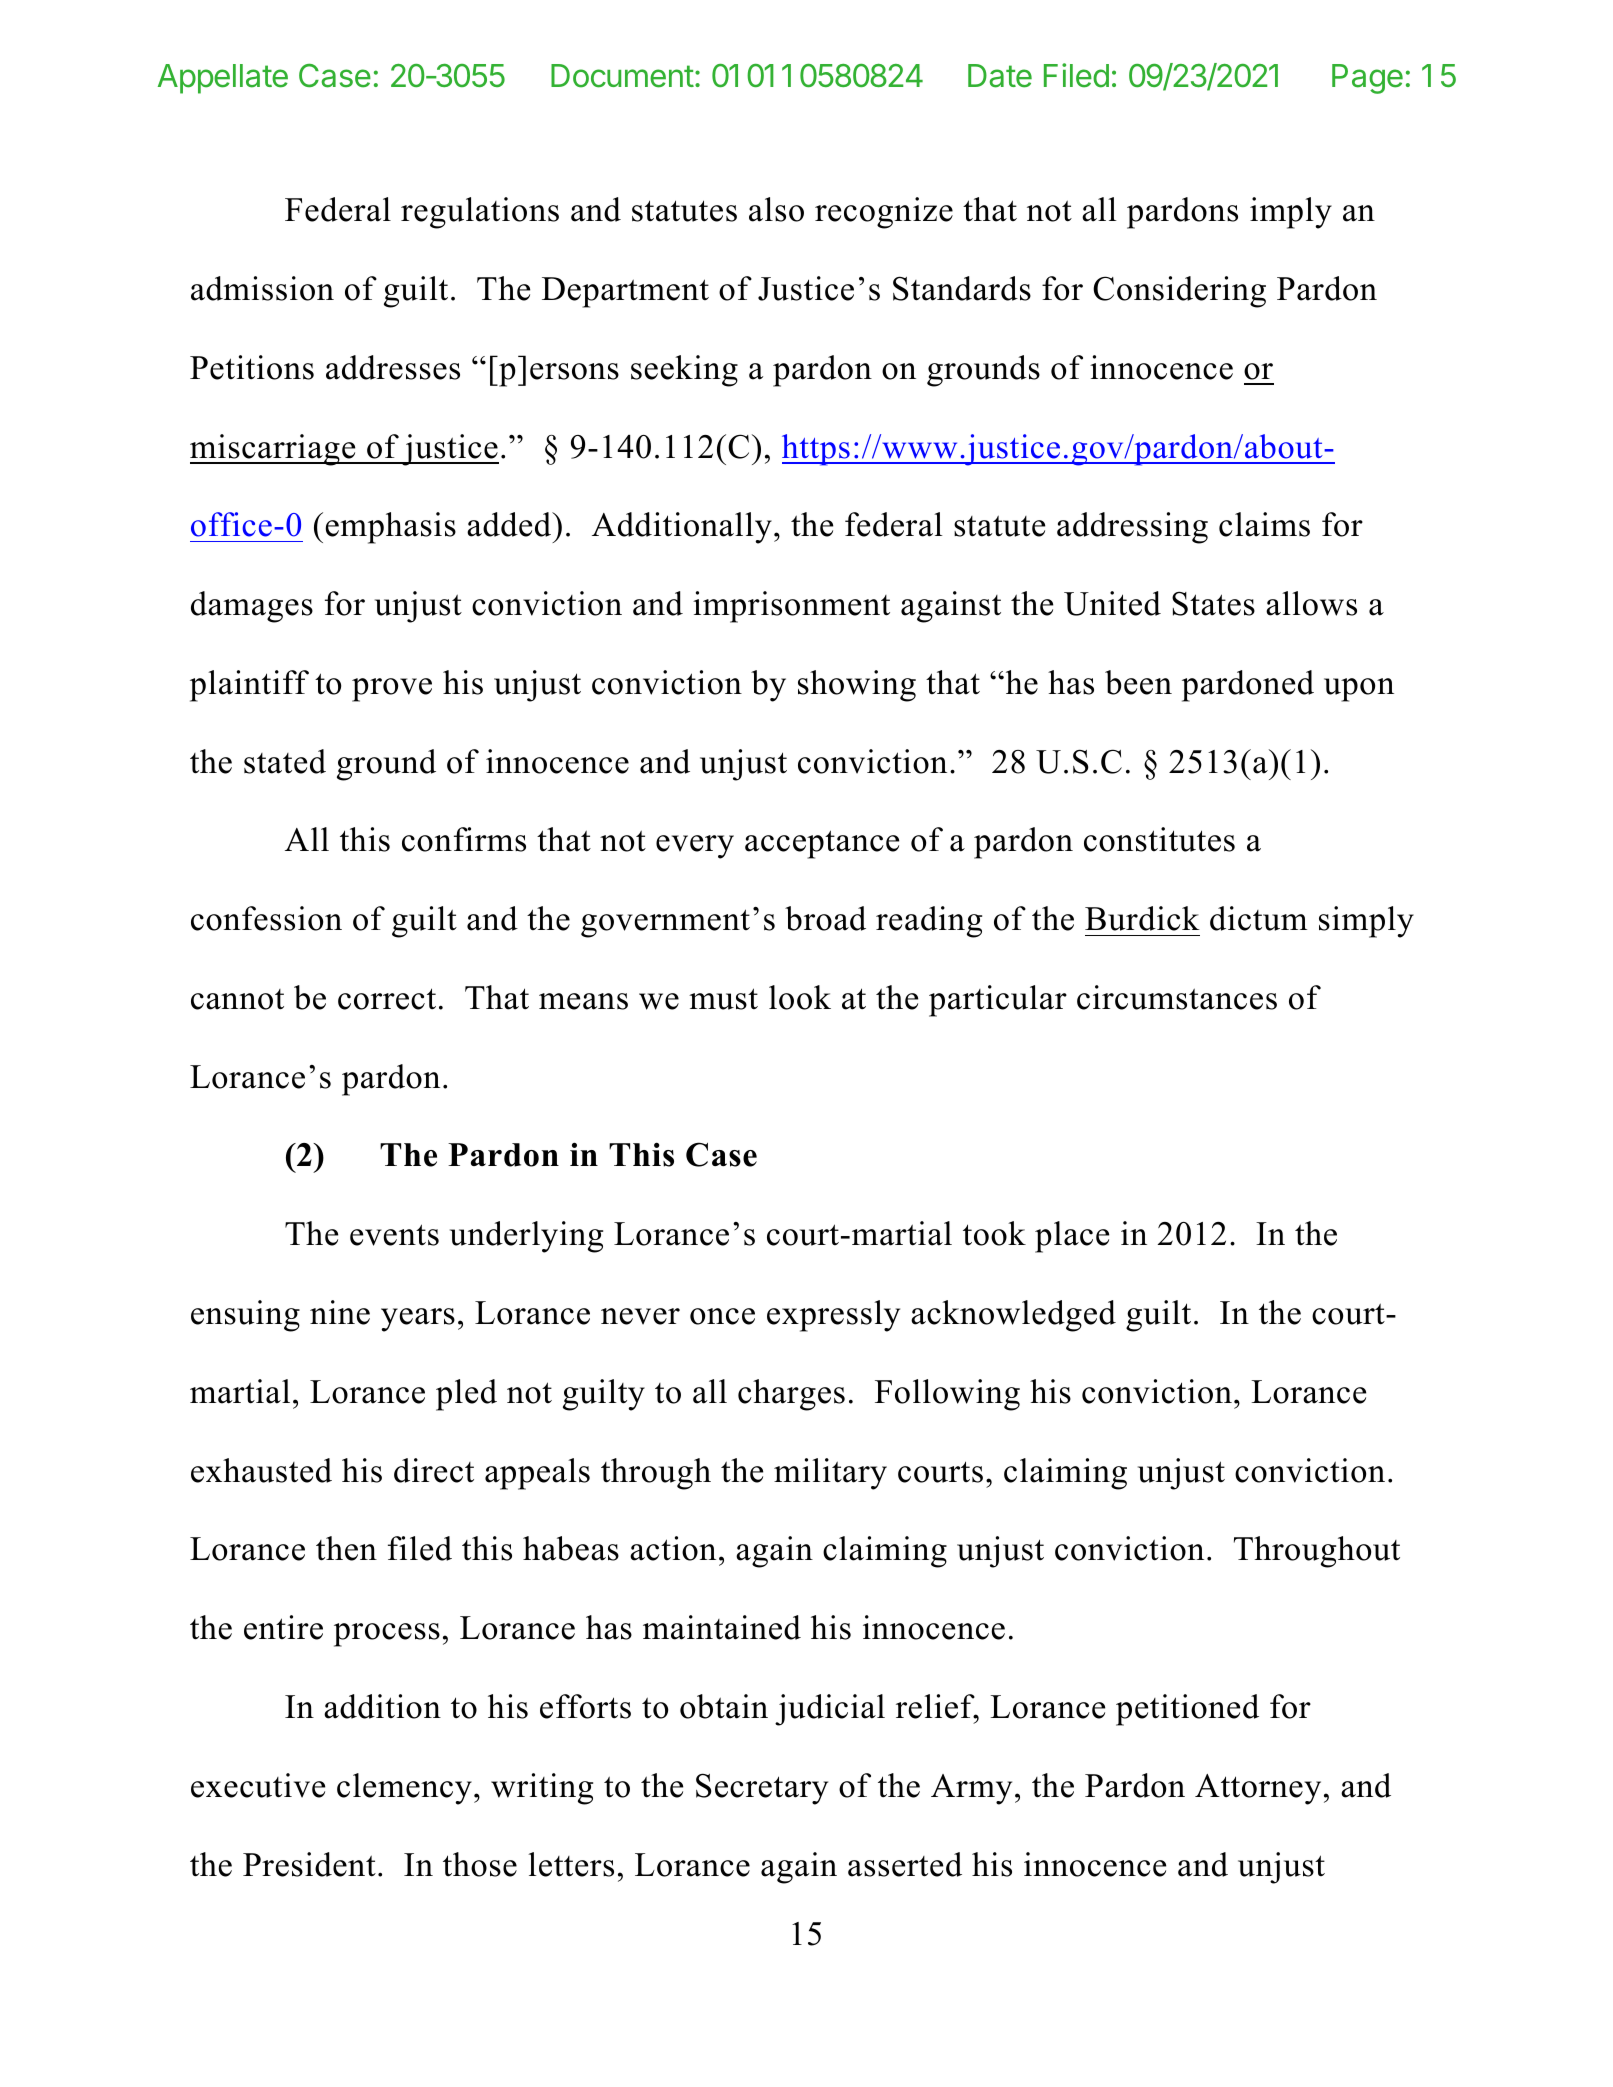 This screenshot has height=2087, width=1613. I want to click on clemency, so click(404, 1789).
